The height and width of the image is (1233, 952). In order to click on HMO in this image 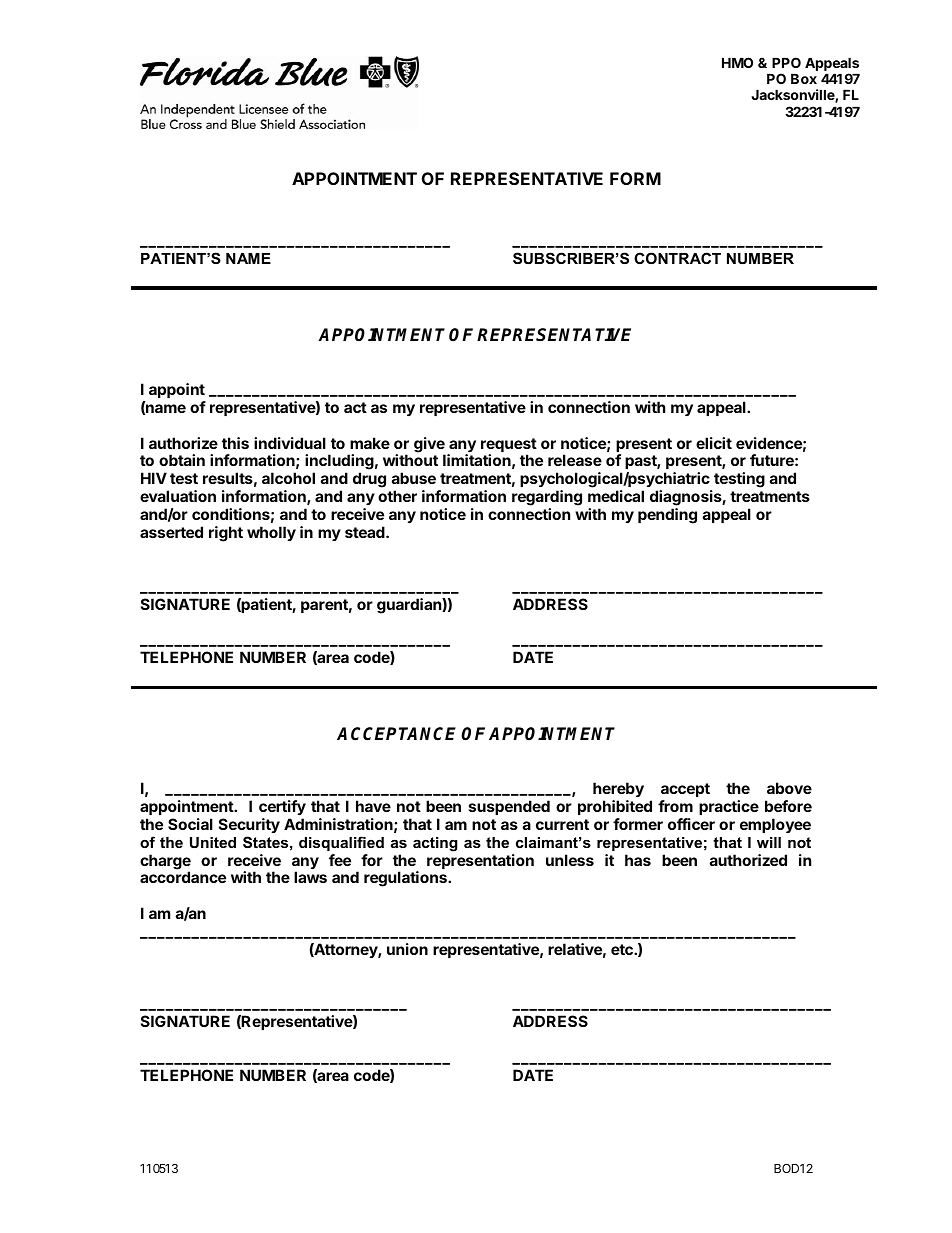, I will do `click(737, 62)`.
